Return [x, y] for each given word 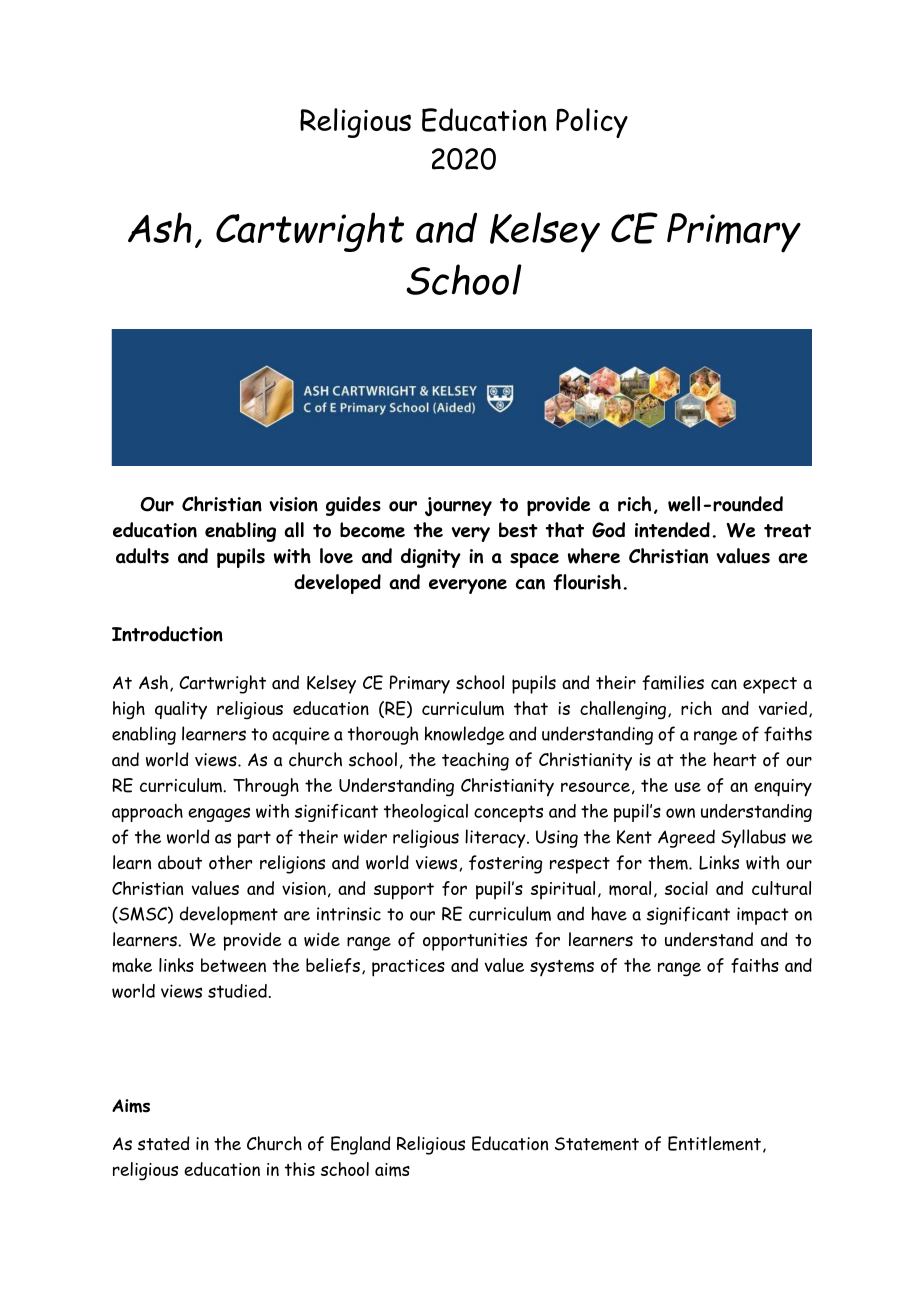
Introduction [167, 634]
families [673, 682]
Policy [592, 123]
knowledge [465, 735]
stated [164, 1143]
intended [672, 530]
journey [458, 506]
